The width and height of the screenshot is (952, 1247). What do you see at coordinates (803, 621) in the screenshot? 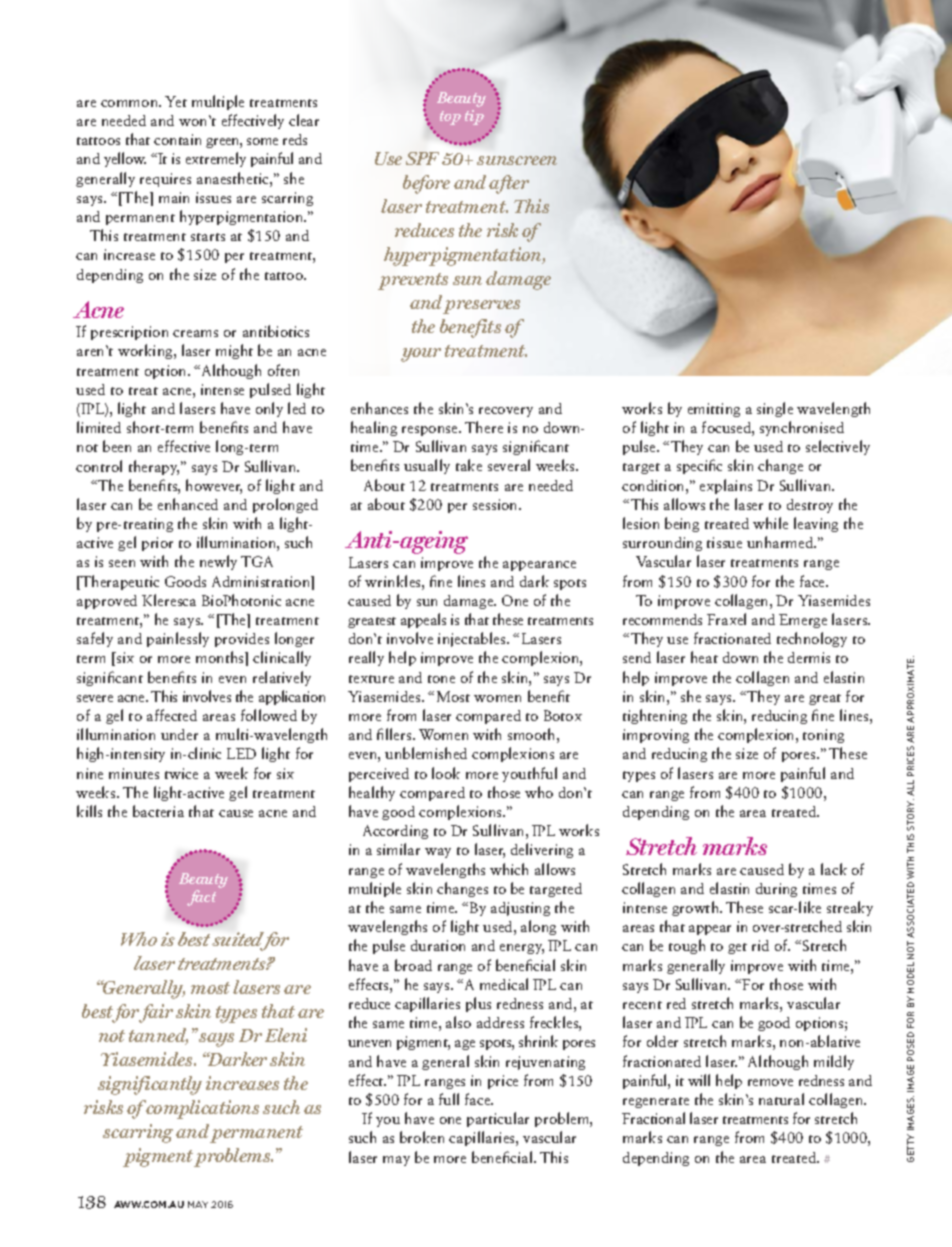
I see `Emerge` at bounding box center [803, 621].
